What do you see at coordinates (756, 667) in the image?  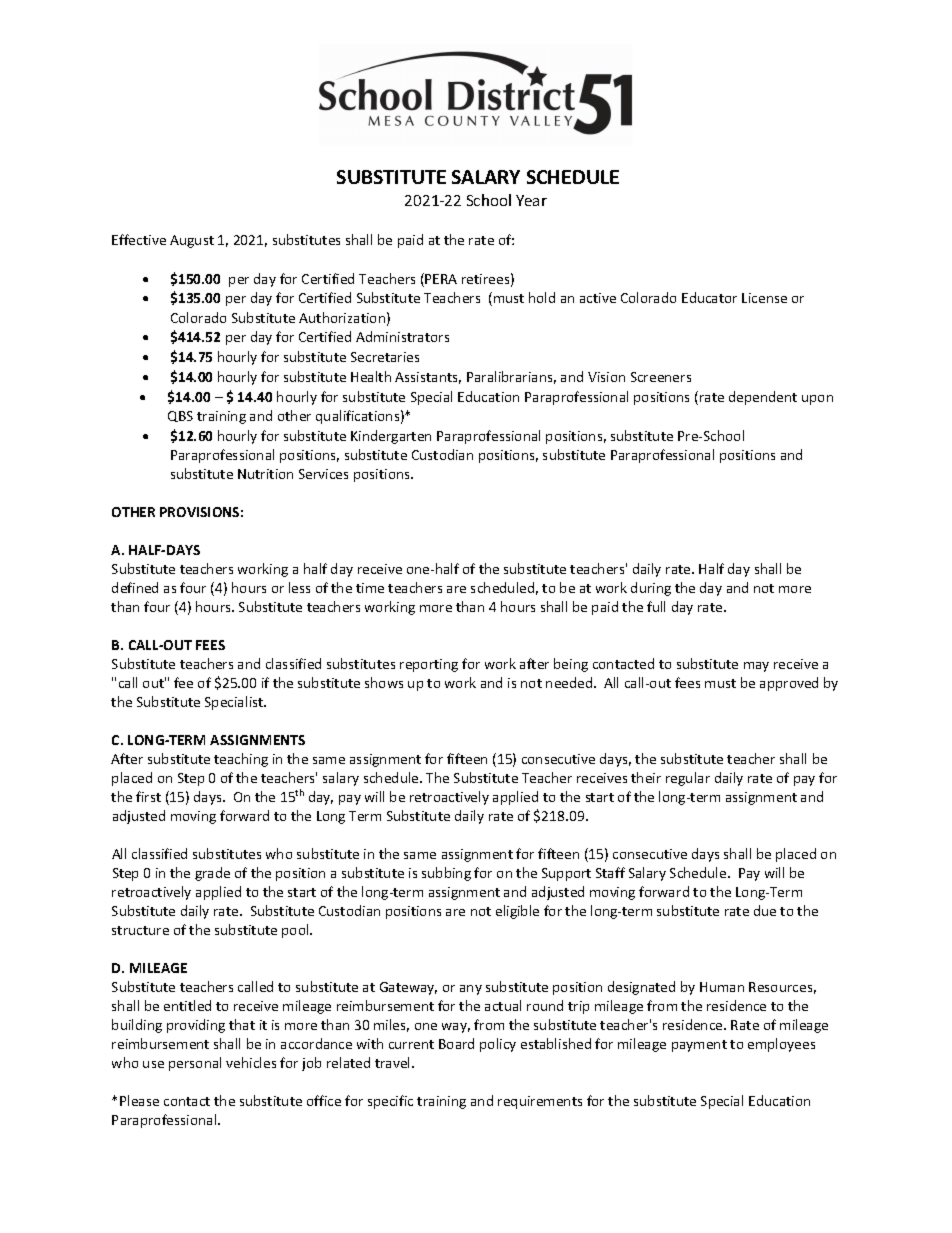 I see `may` at bounding box center [756, 667].
